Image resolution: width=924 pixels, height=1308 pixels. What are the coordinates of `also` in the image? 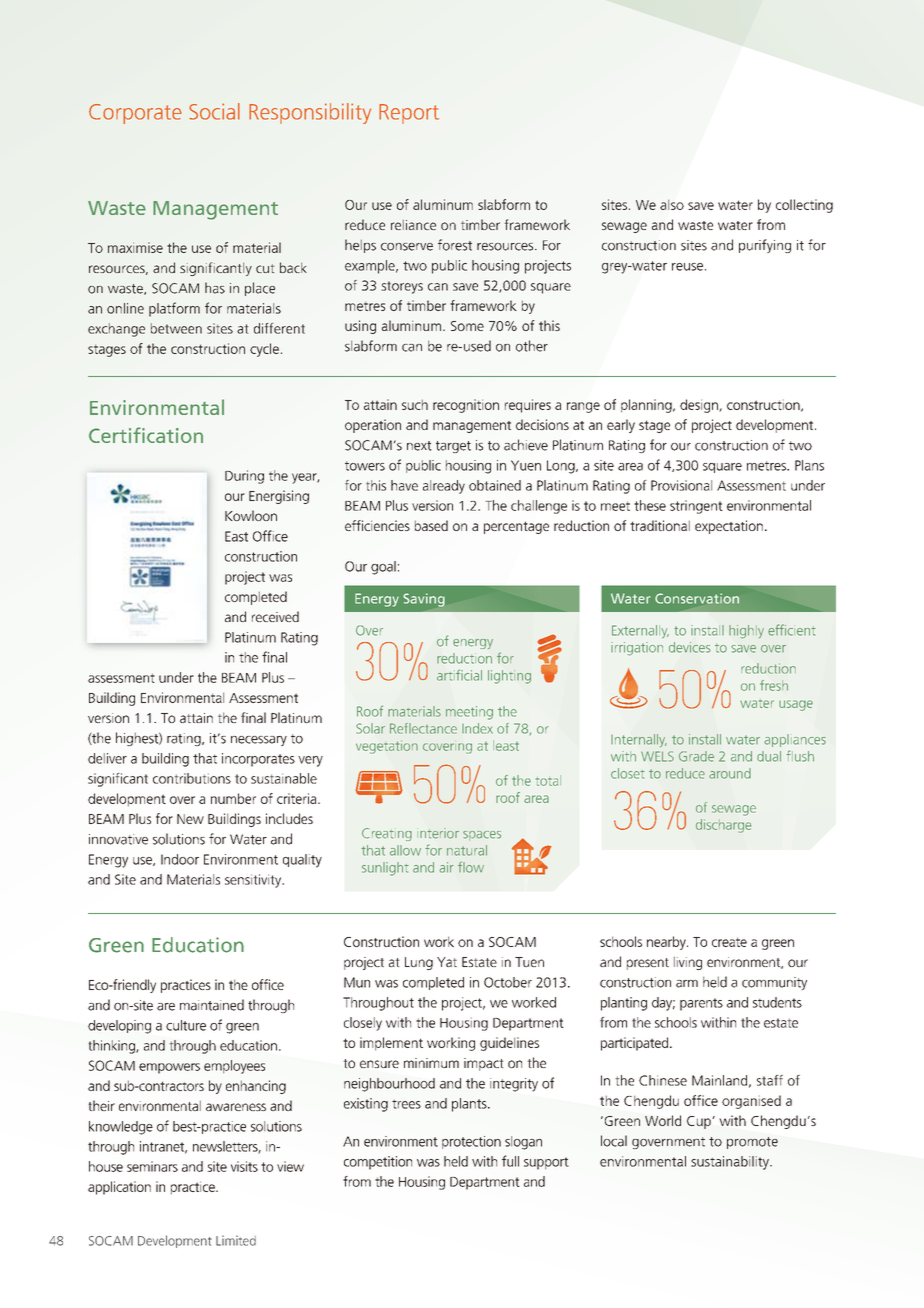 It's located at (672, 204).
